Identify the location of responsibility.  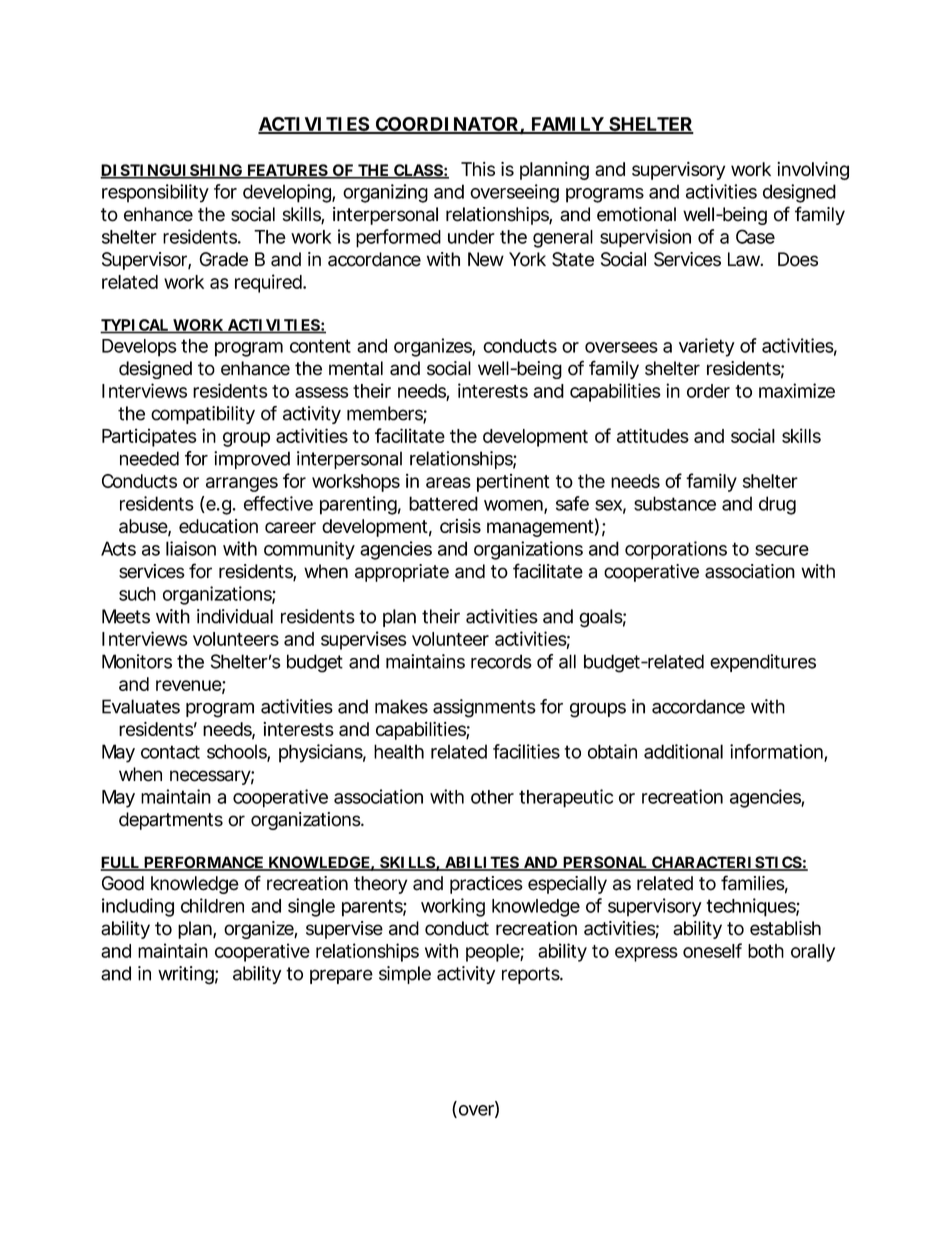
(155, 193).
